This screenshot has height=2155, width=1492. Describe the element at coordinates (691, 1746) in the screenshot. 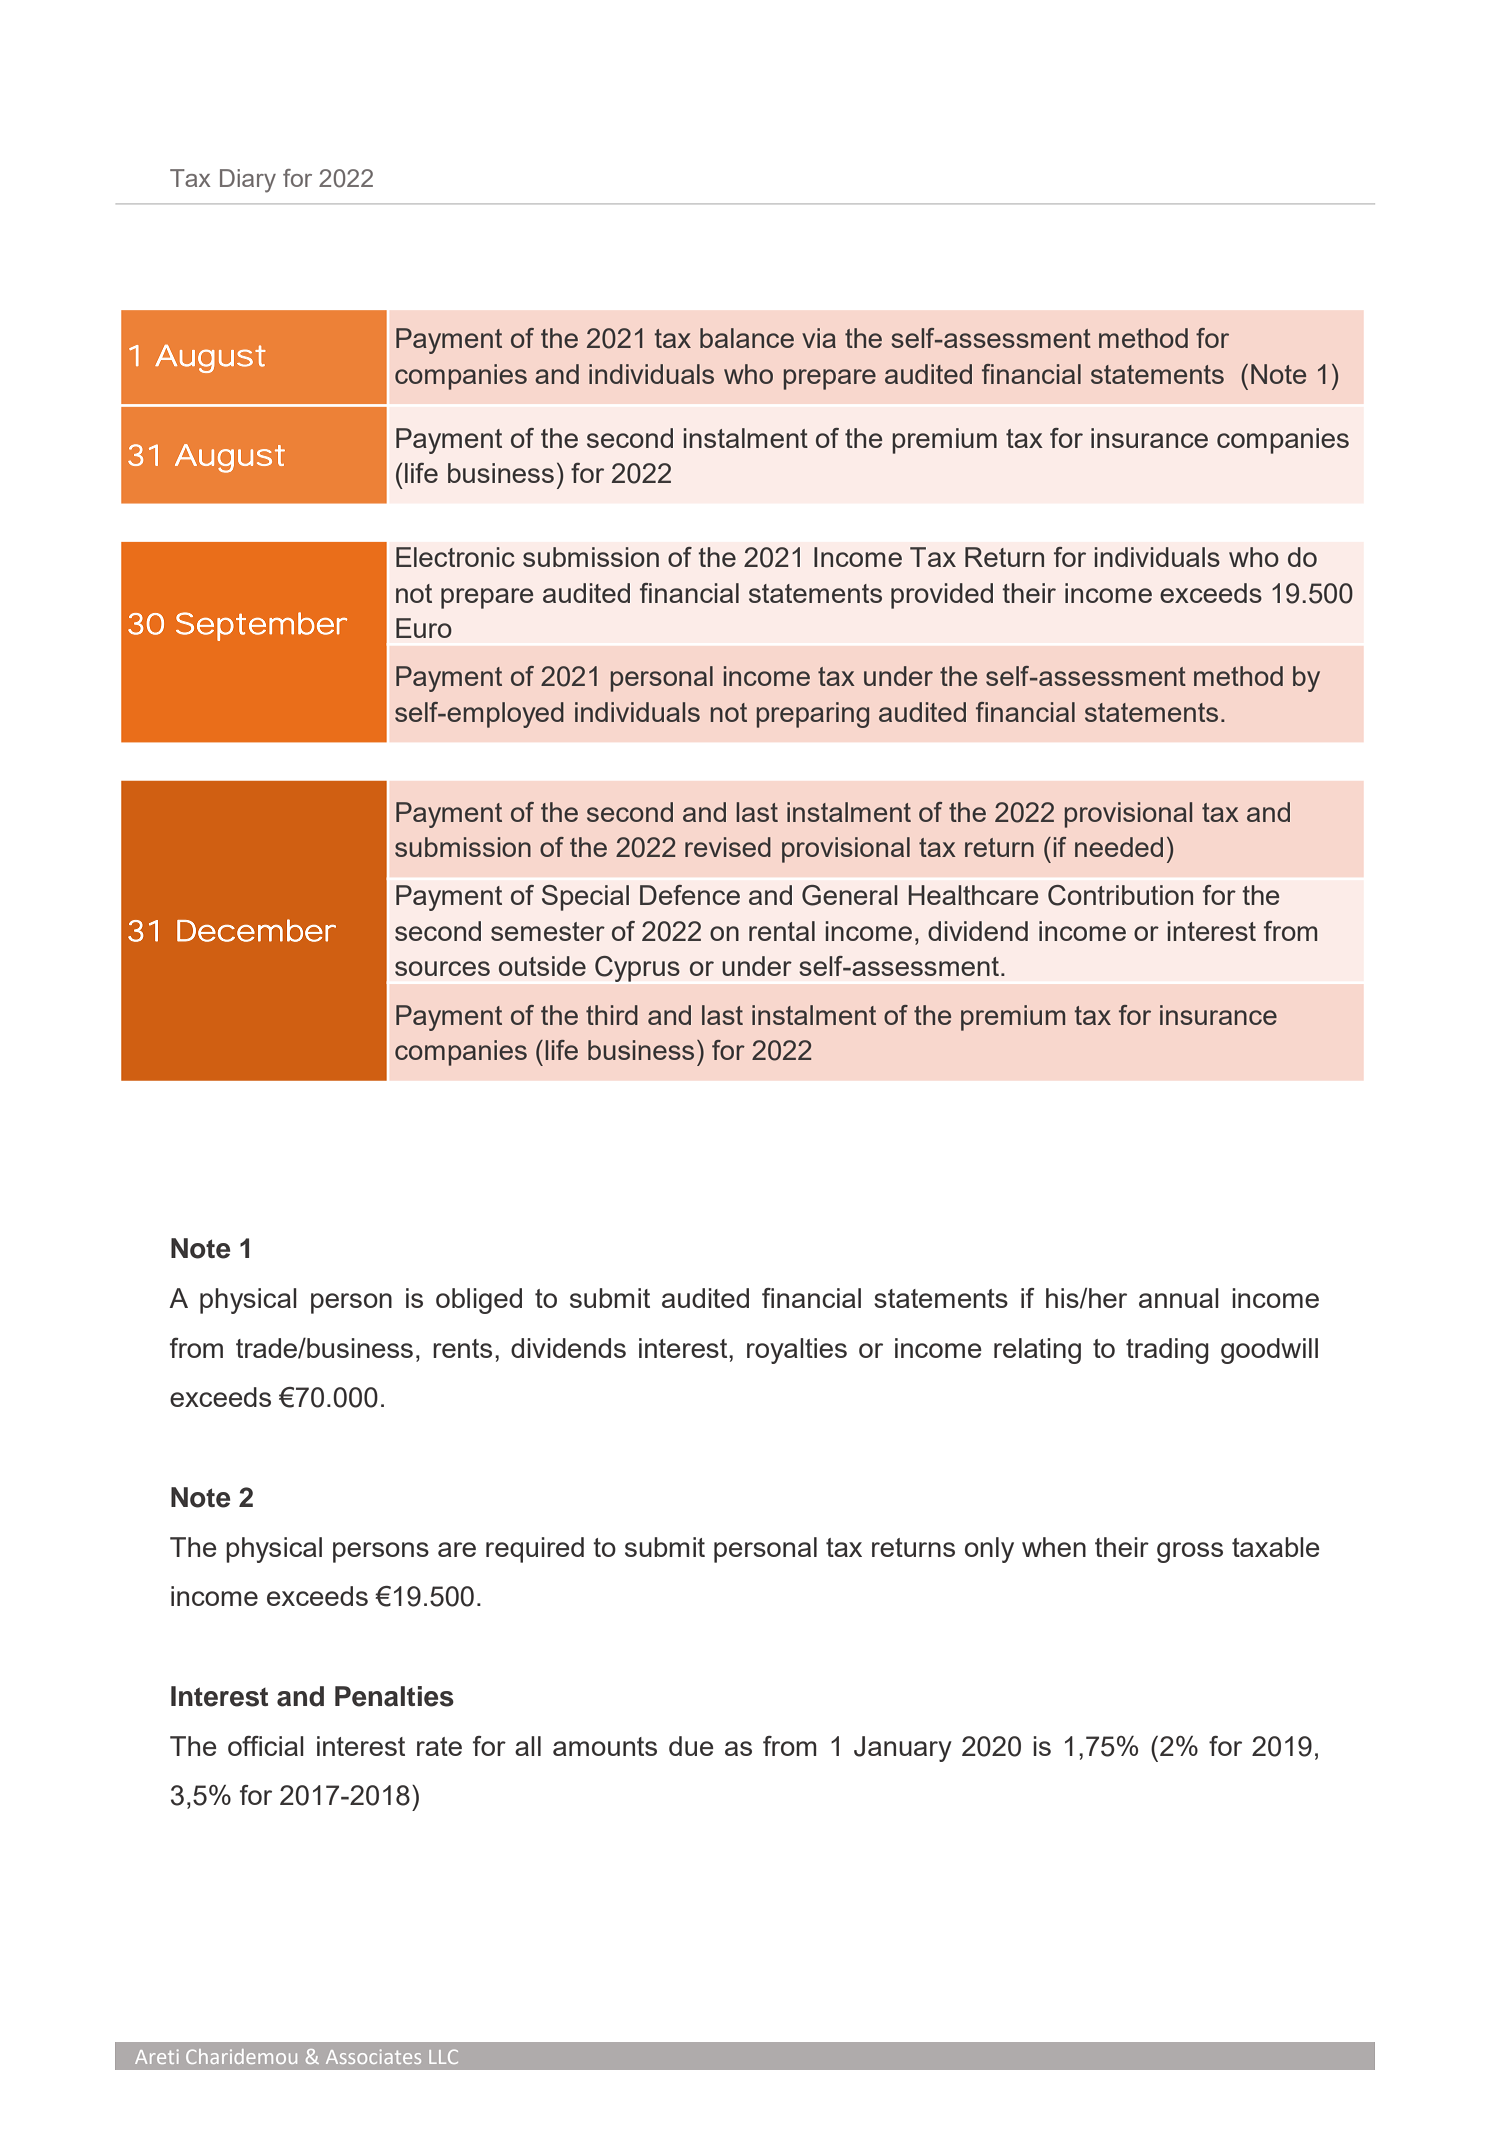

I see `due` at that location.
